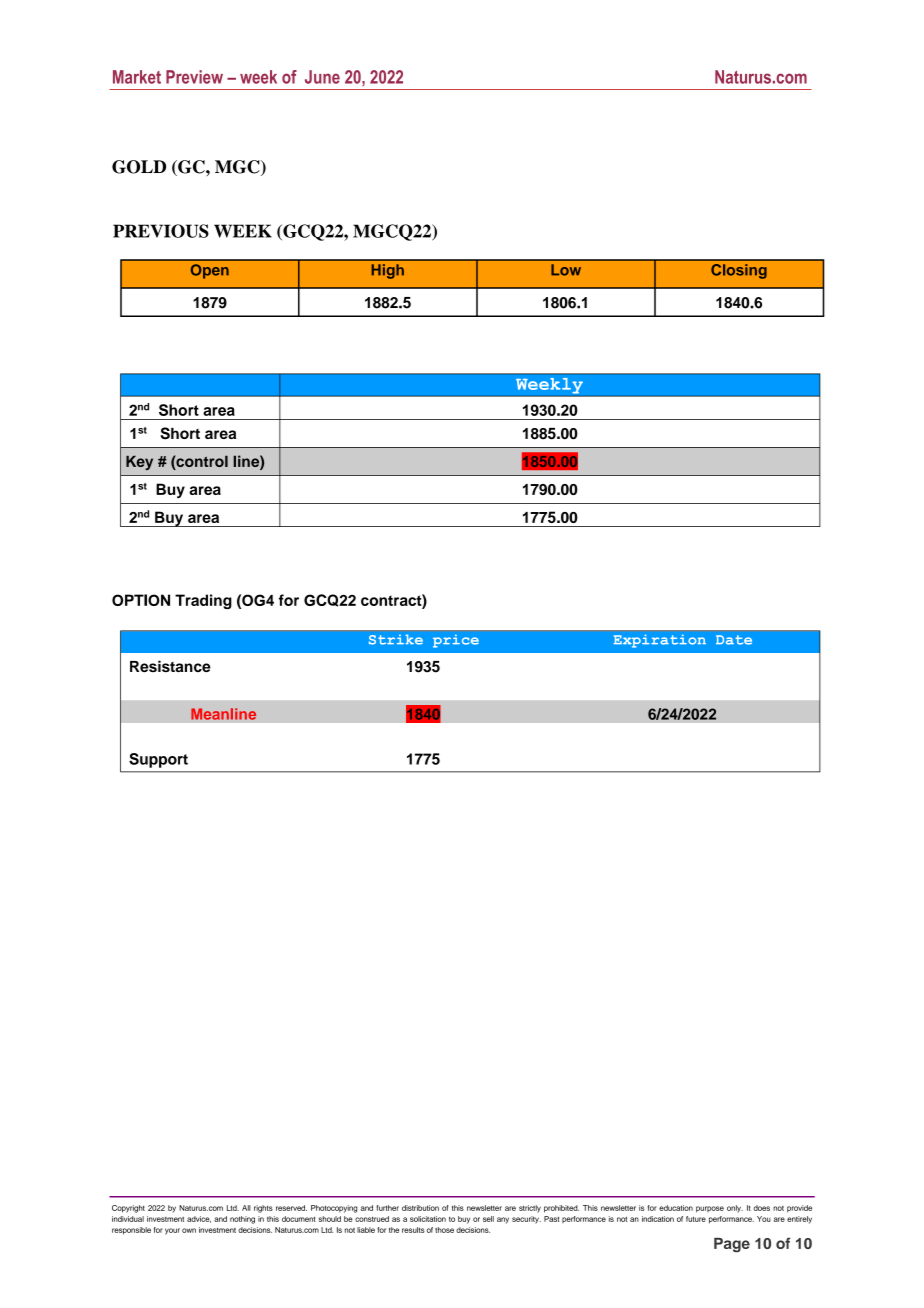 The width and height of the page is (924, 1308). I want to click on price, so click(456, 641).
